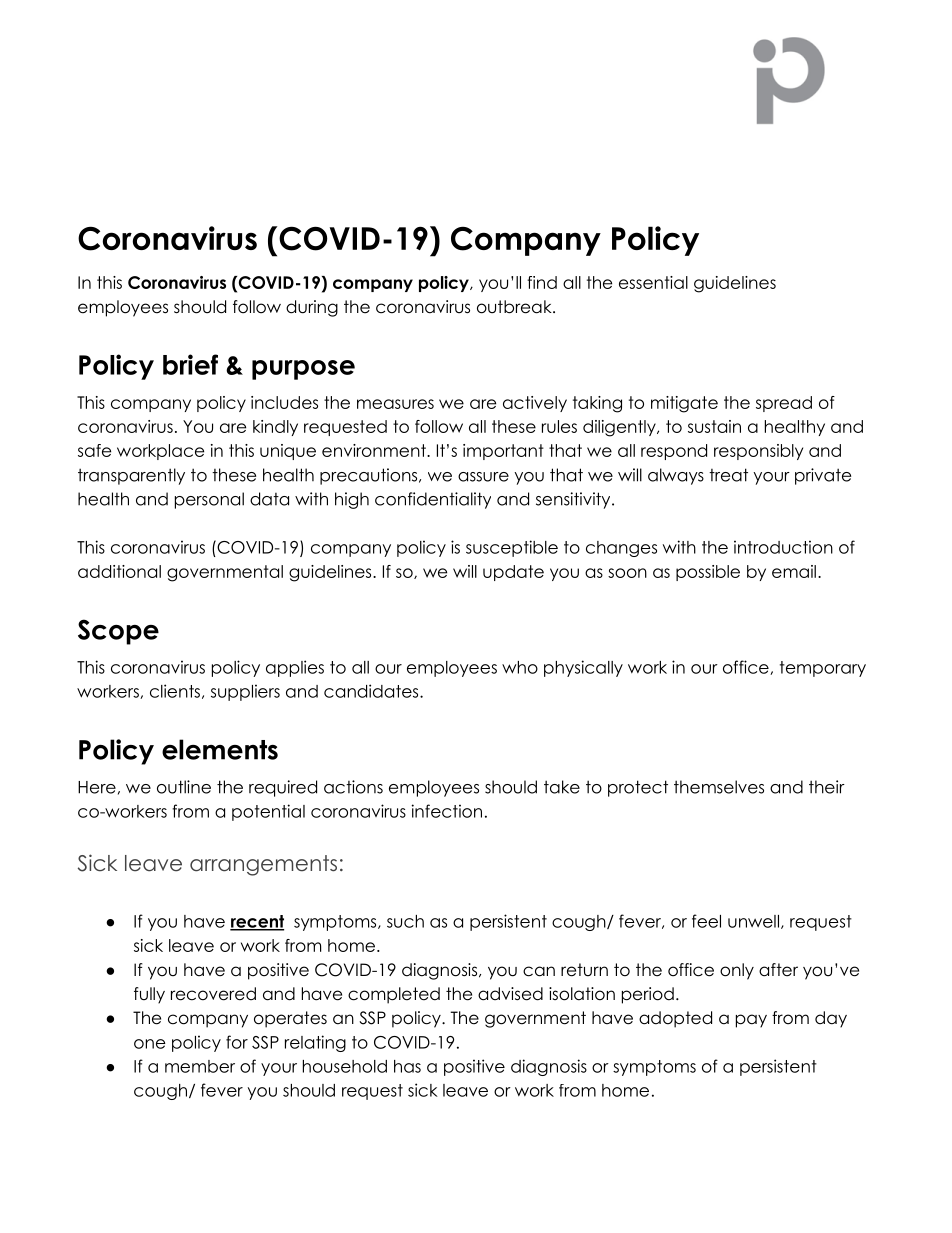 The width and height of the screenshot is (952, 1233). Describe the element at coordinates (150, 1044) in the screenshot. I see `one` at that location.
